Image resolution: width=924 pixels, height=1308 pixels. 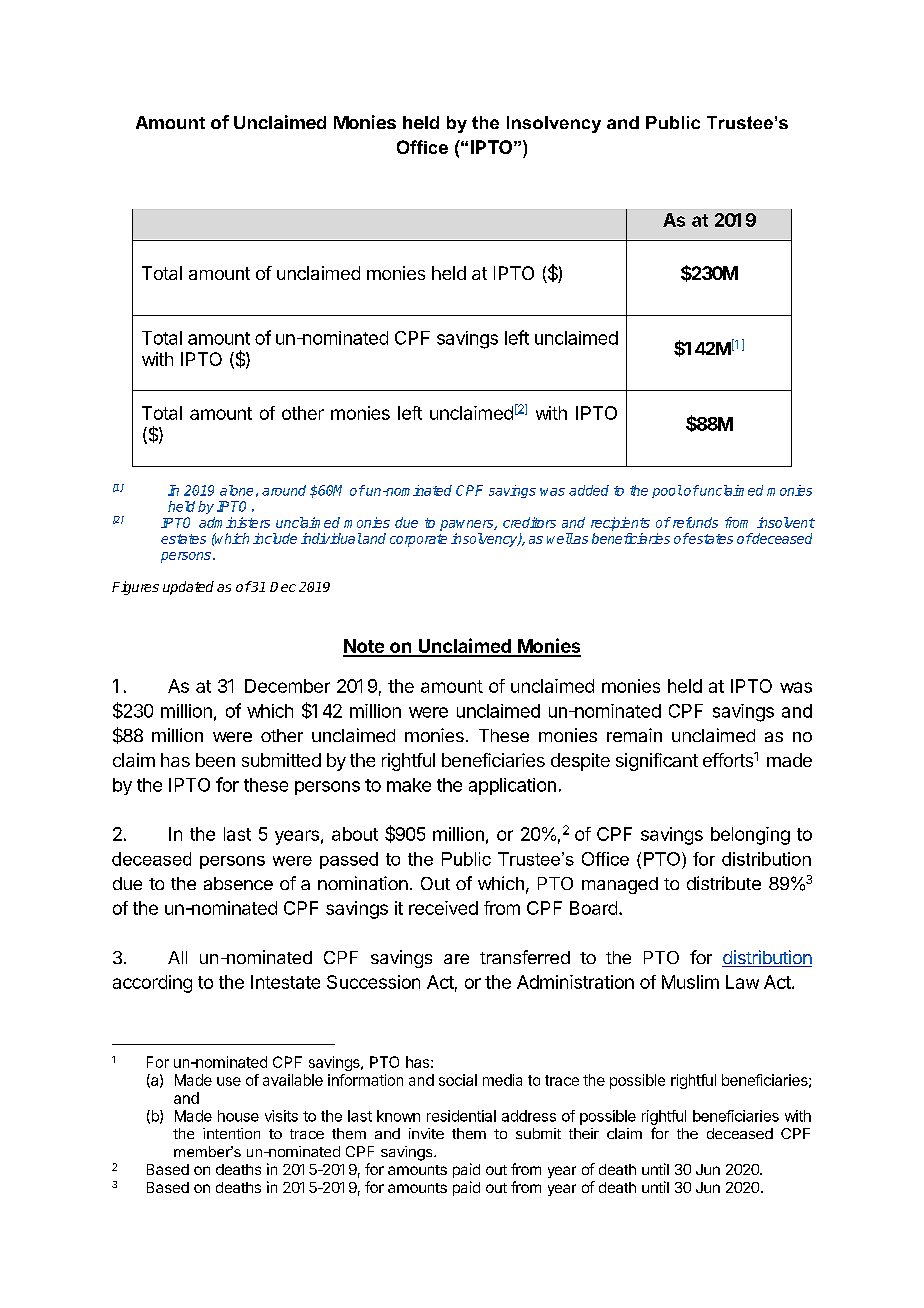 What do you see at coordinates (461, 1116) in the screenshot?
I see `residential` at bounding box center [461, 1116].
